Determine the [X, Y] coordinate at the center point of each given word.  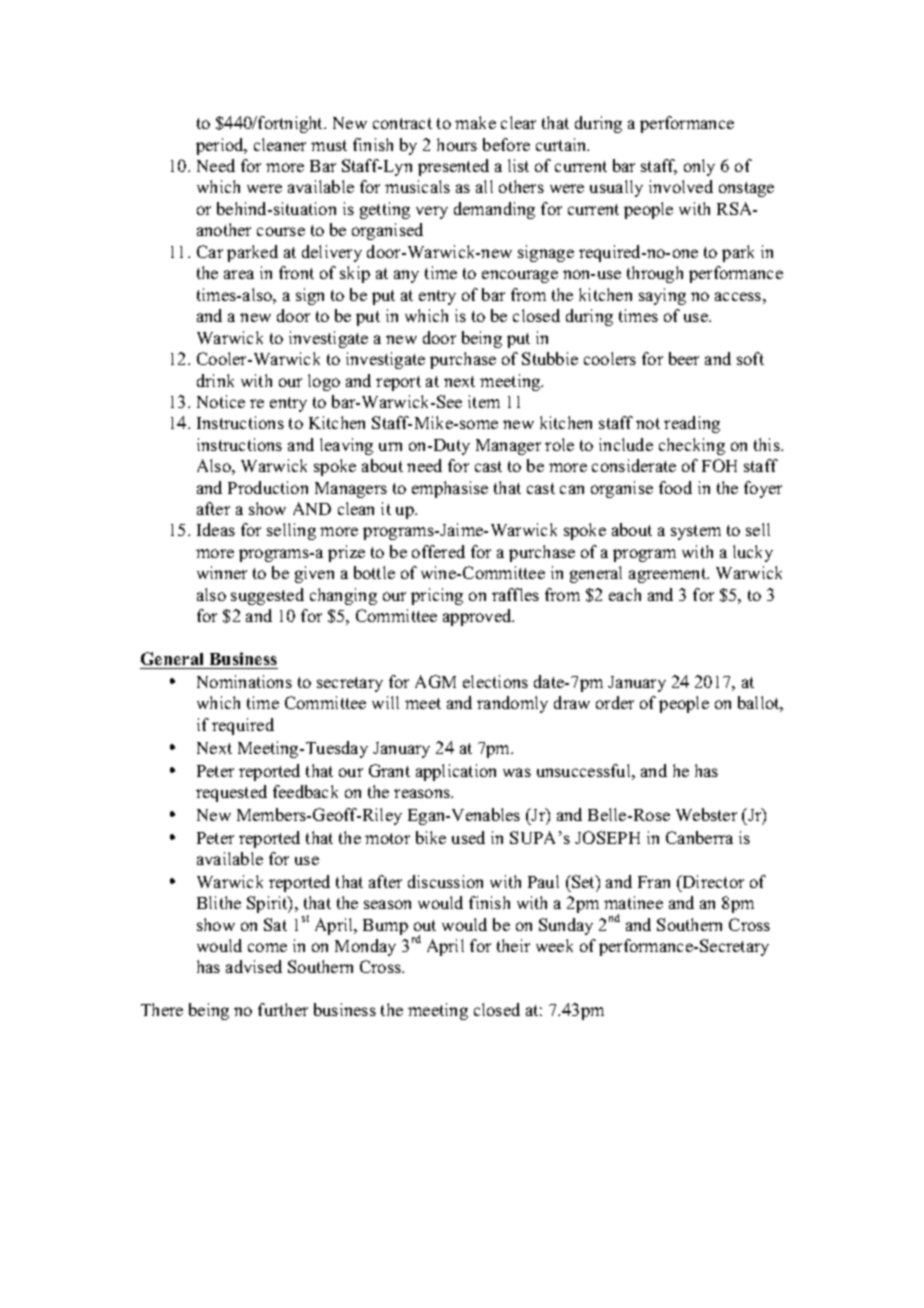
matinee [633, 902]
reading [692, 424]
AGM [435, 681]
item [484, 401]
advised [254, 966]
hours [457, 144]
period [221, 146]
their [513, 945]
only [699, 167]
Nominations [244, 681]
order [615, 702]
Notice [221, 401]
